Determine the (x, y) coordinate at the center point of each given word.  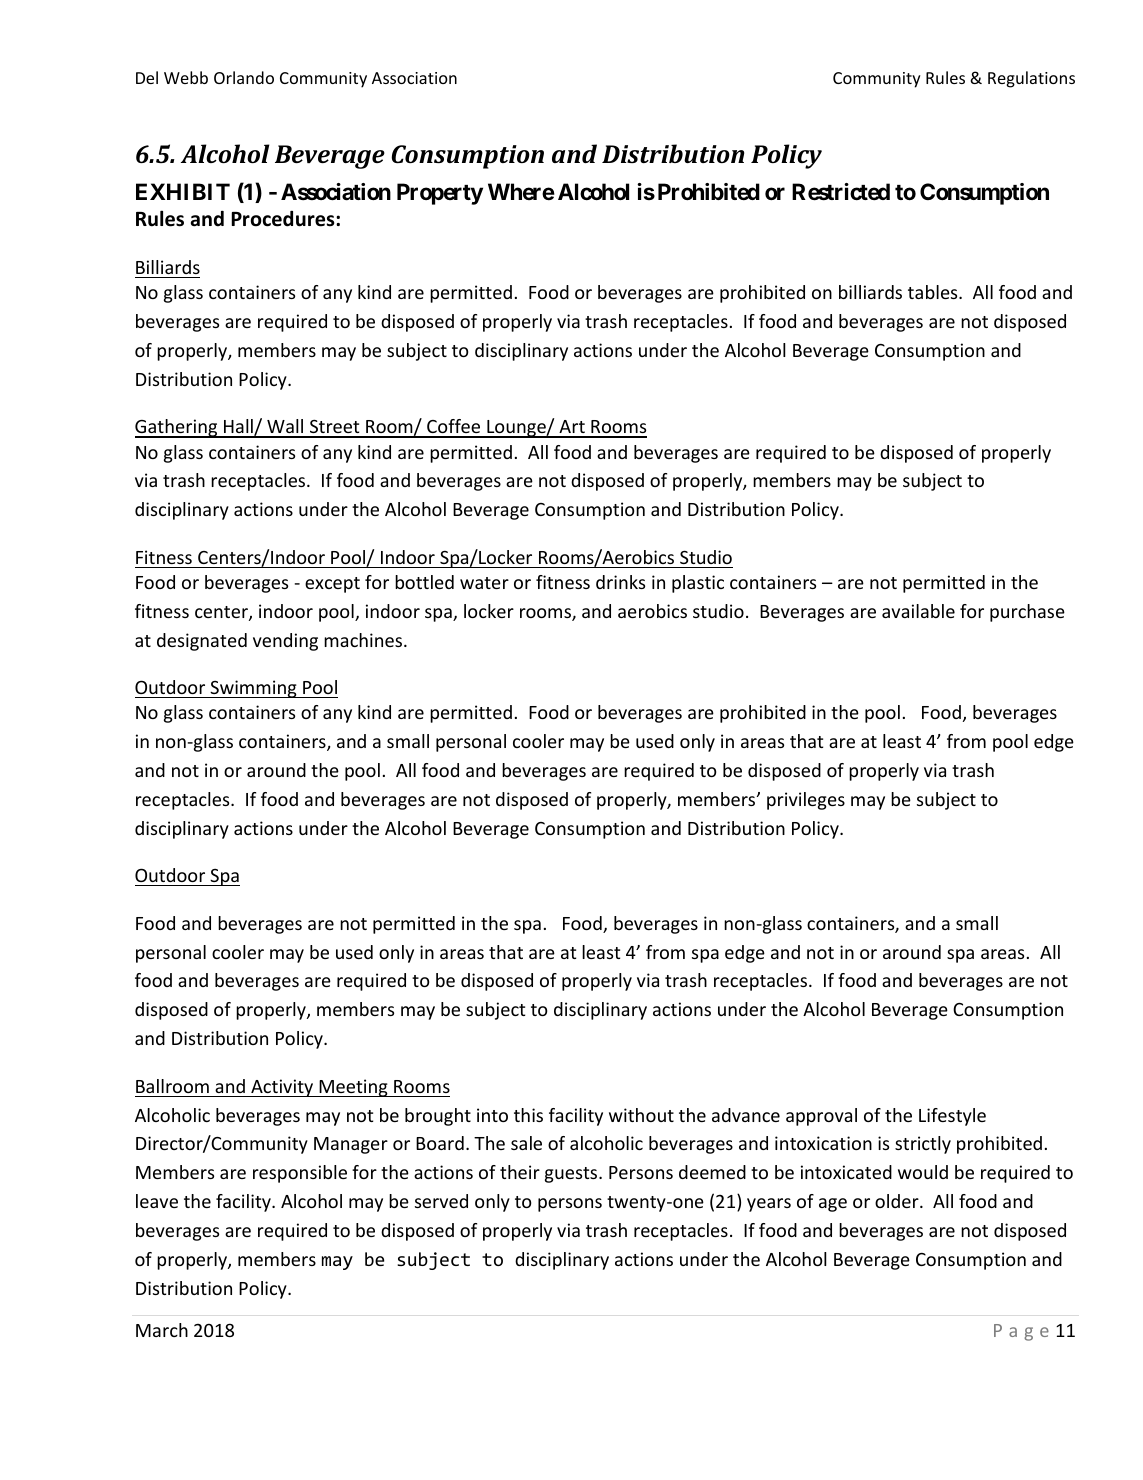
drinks (620, 582)
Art (572, 428)
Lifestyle (952, 1117)
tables (934, 292)
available (918, 611)
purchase (1027, 613)
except (332, 585)
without (641, 1115)
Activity (282, 1088)
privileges (806, 801)
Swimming (253, 689)
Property (440, 194)
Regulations (1031, 79)
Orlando (244, 77)
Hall (238, 428)
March (162, 1330)
